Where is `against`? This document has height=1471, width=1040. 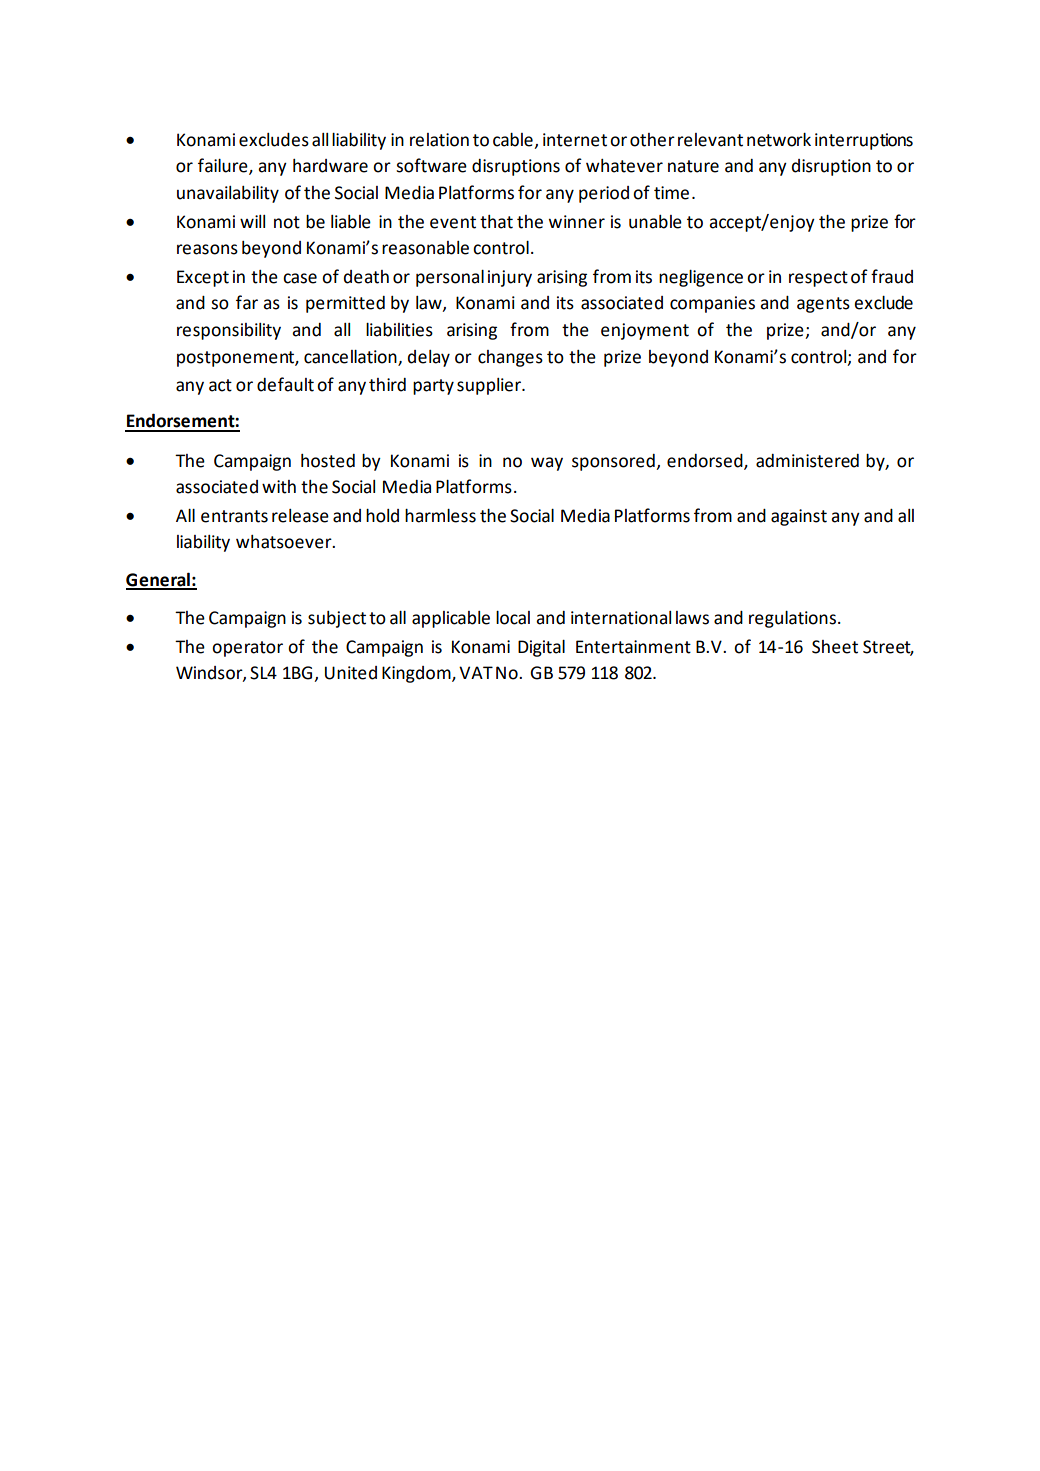
against is located at coordinates (799, 517).
